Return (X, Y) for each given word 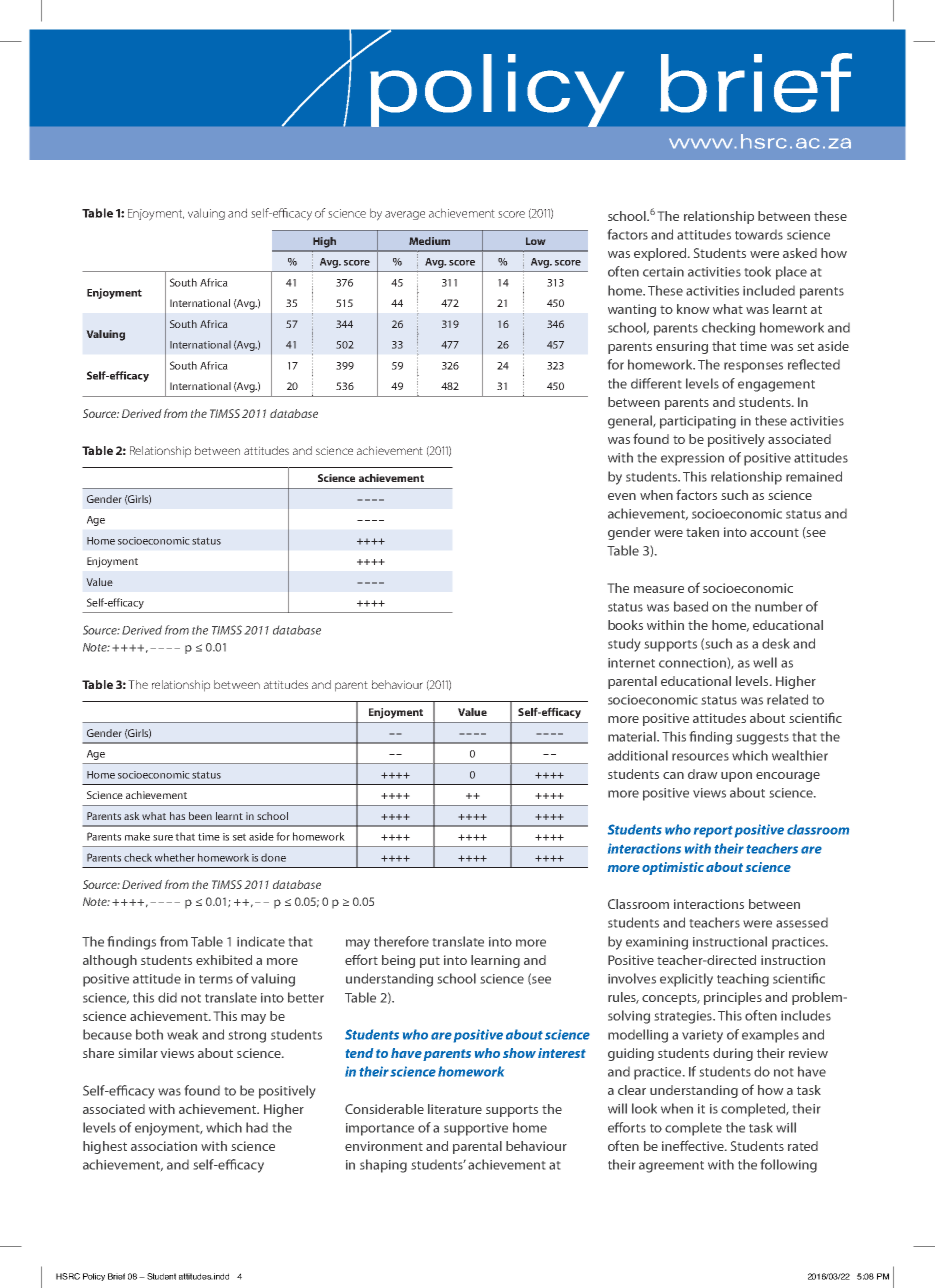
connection (692, 663)
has (177, 816)
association (164, 1146)
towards (759, 235)
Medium (429, 241)
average (405, 215)
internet (631, 663)
